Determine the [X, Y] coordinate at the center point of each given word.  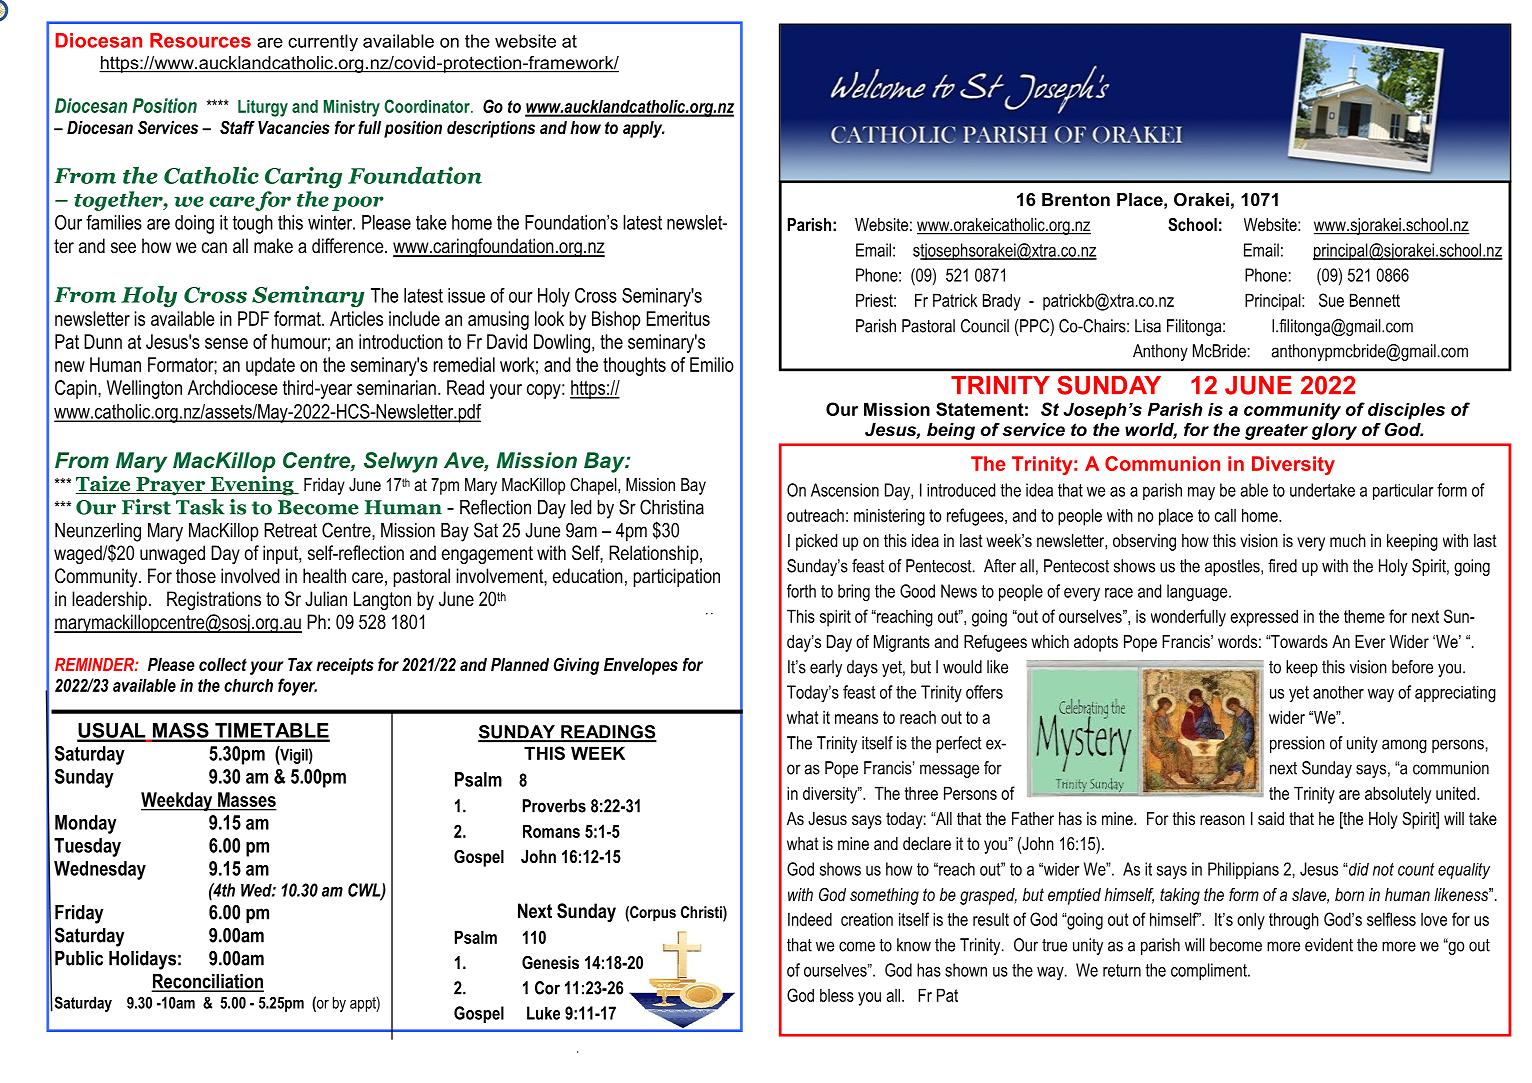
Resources [200, 40]
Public [79, 958]
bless [837, 995]
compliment [1210, 971]
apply [644, 129]
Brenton [1076, 200]
